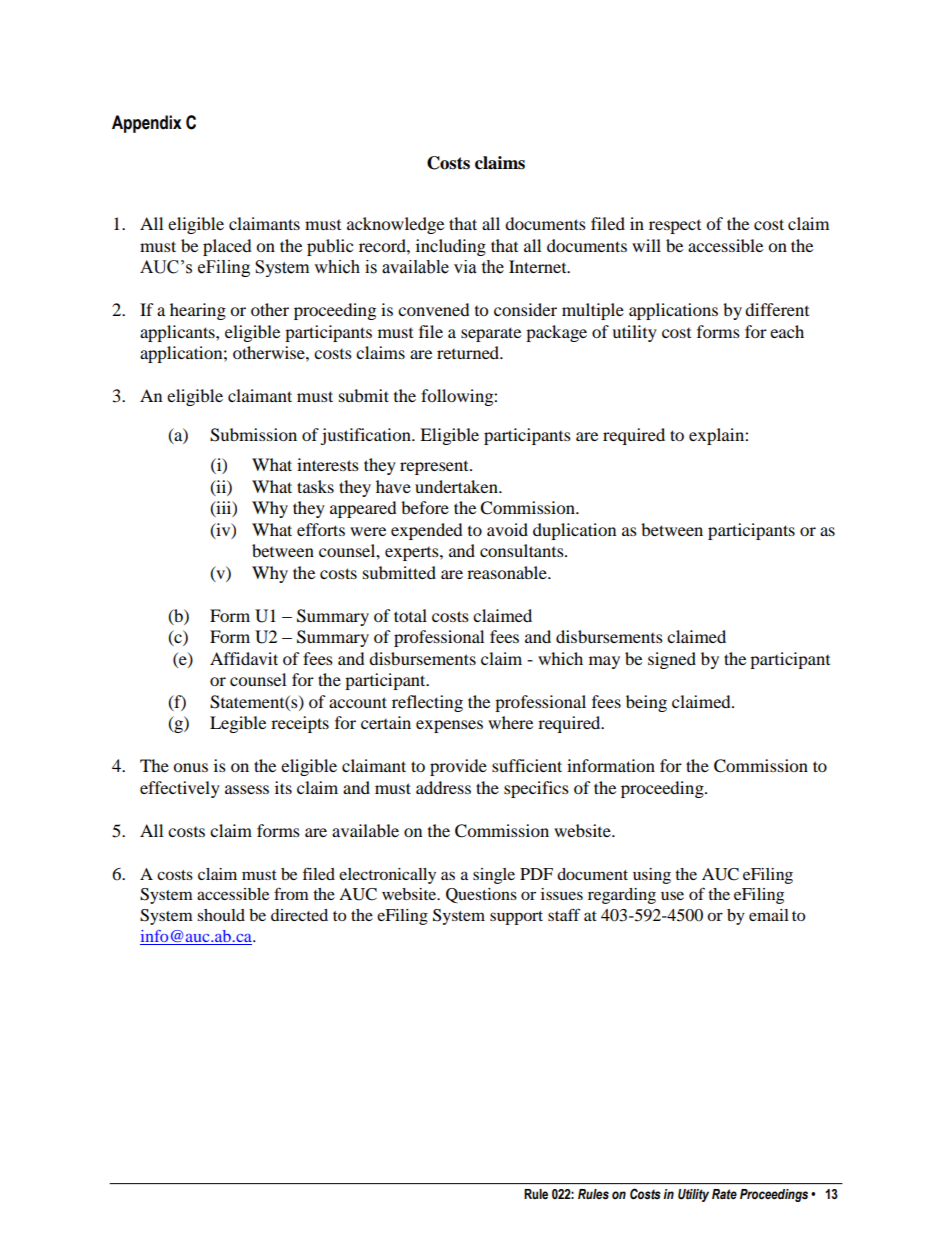 This image has height=1233, width=952. Describe the element at coordinates (672, 660) in the image. I see `signed` at that location.
